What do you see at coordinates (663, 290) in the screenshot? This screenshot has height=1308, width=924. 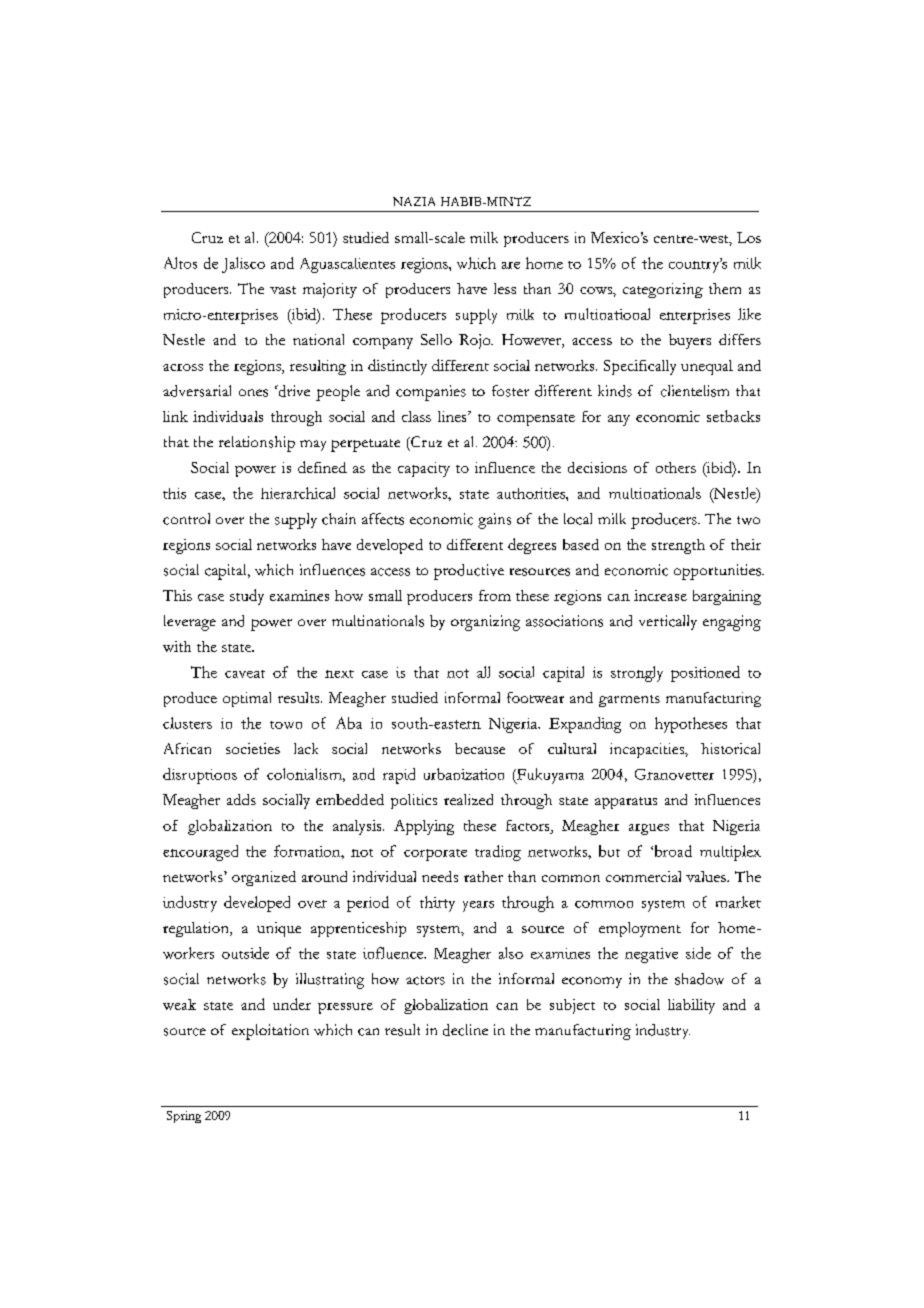 I see `categorizing` at bounding box center [663, 290].
